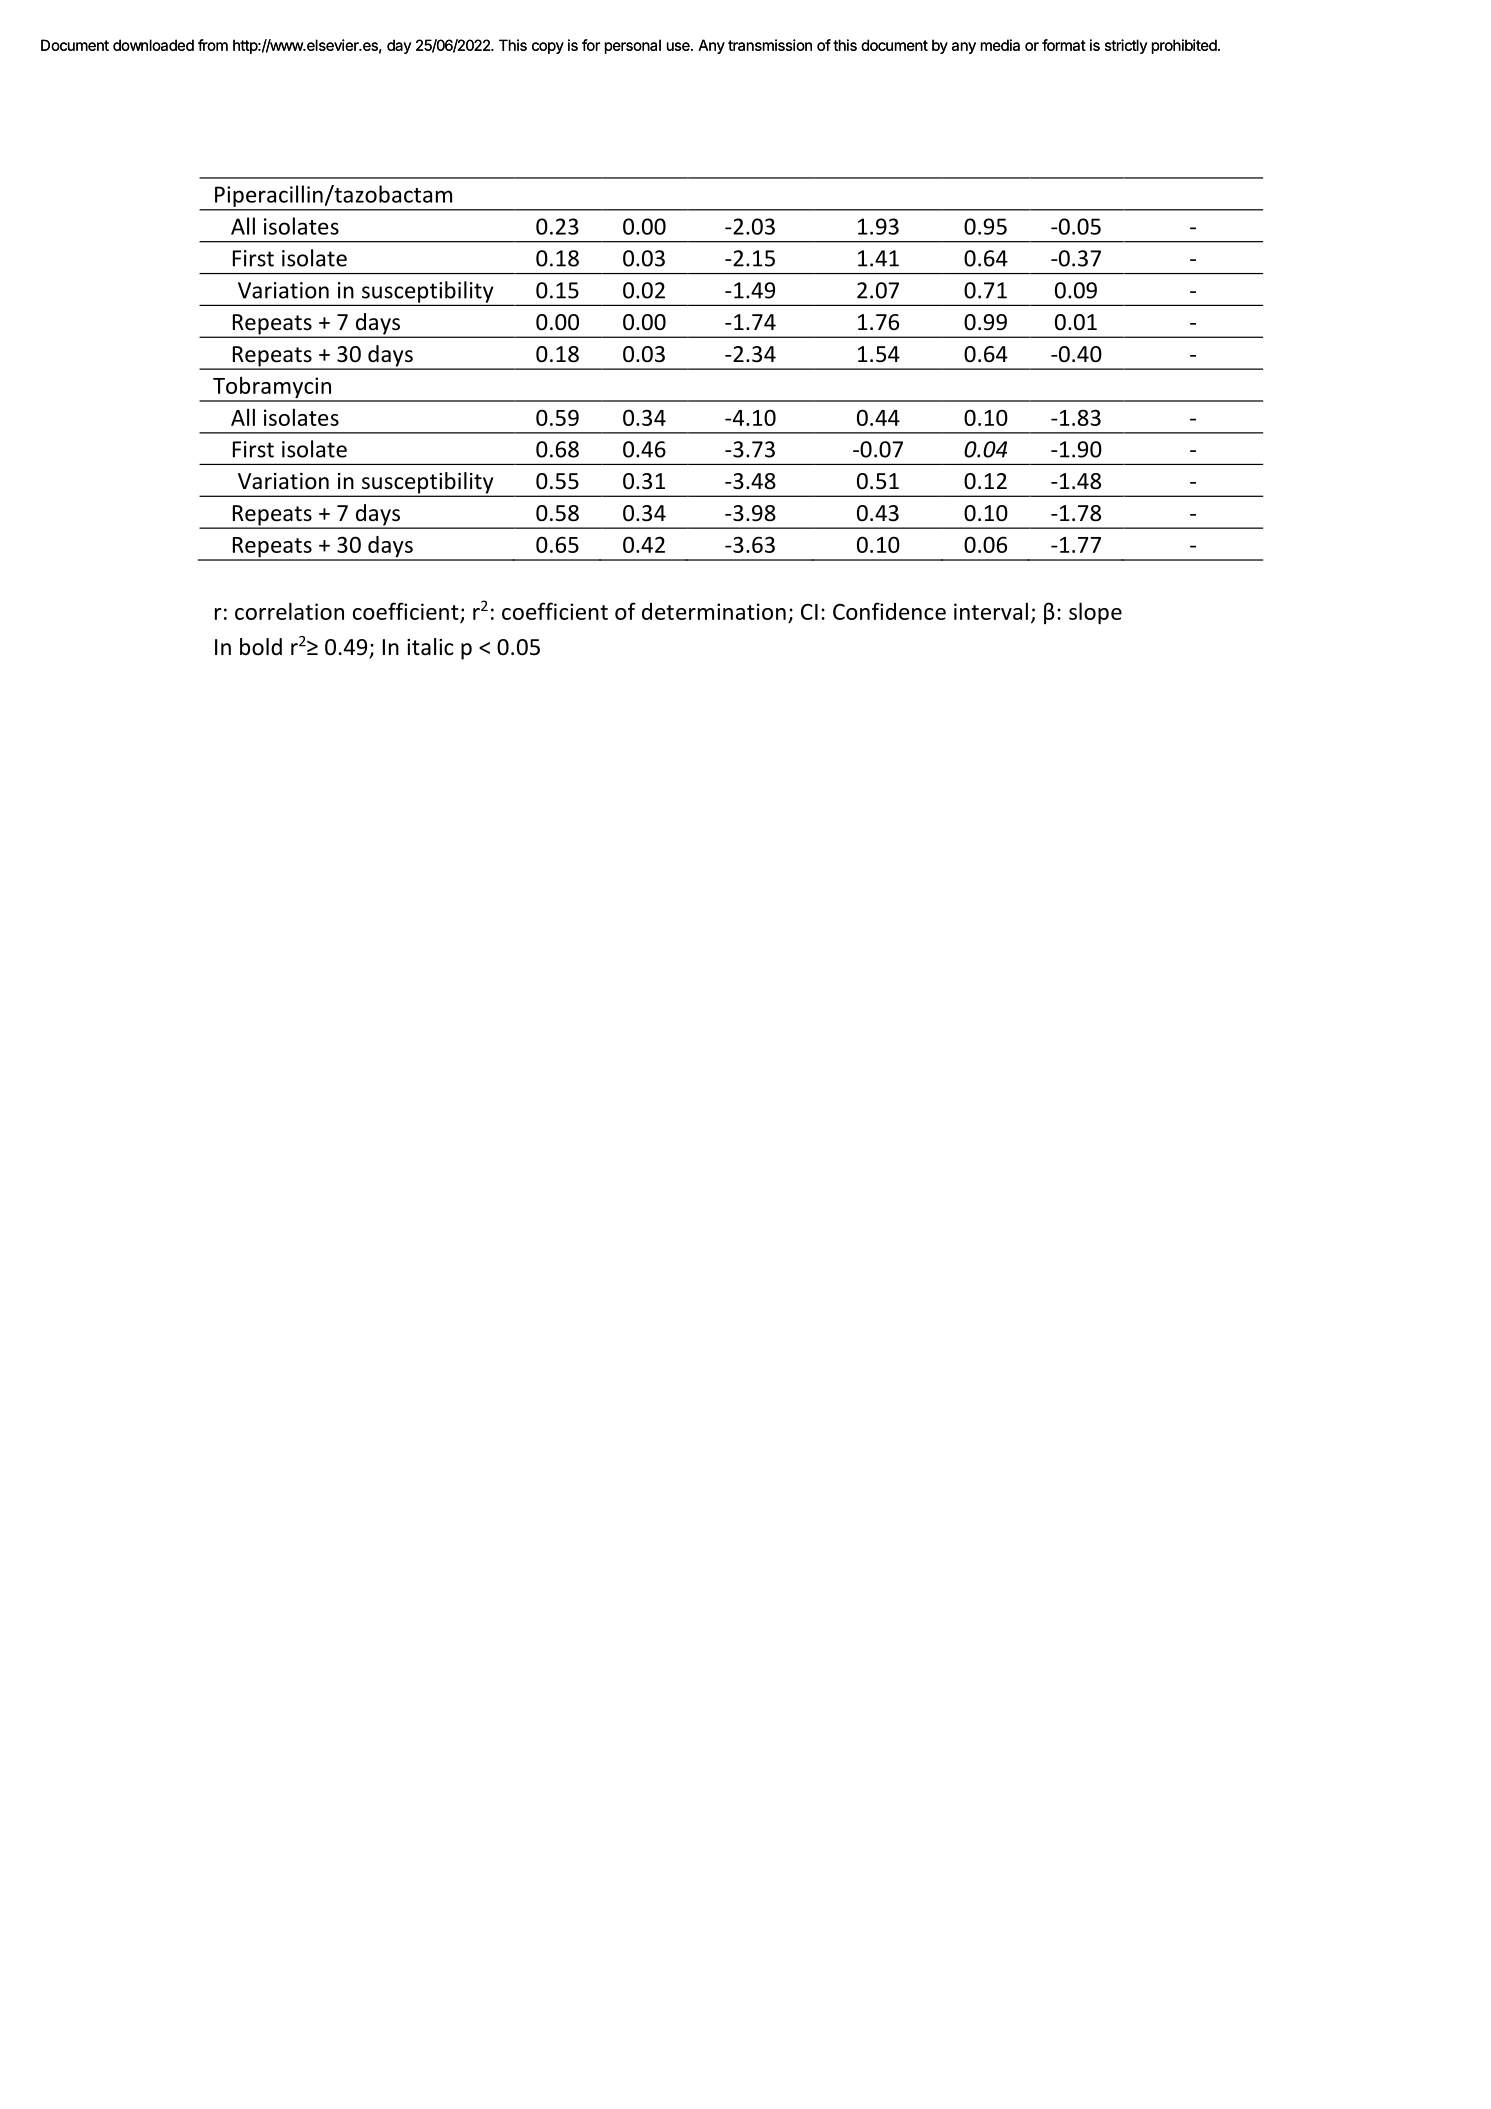 The image size is (1491, 2109). I want to click on personal, so click(633, 46).
